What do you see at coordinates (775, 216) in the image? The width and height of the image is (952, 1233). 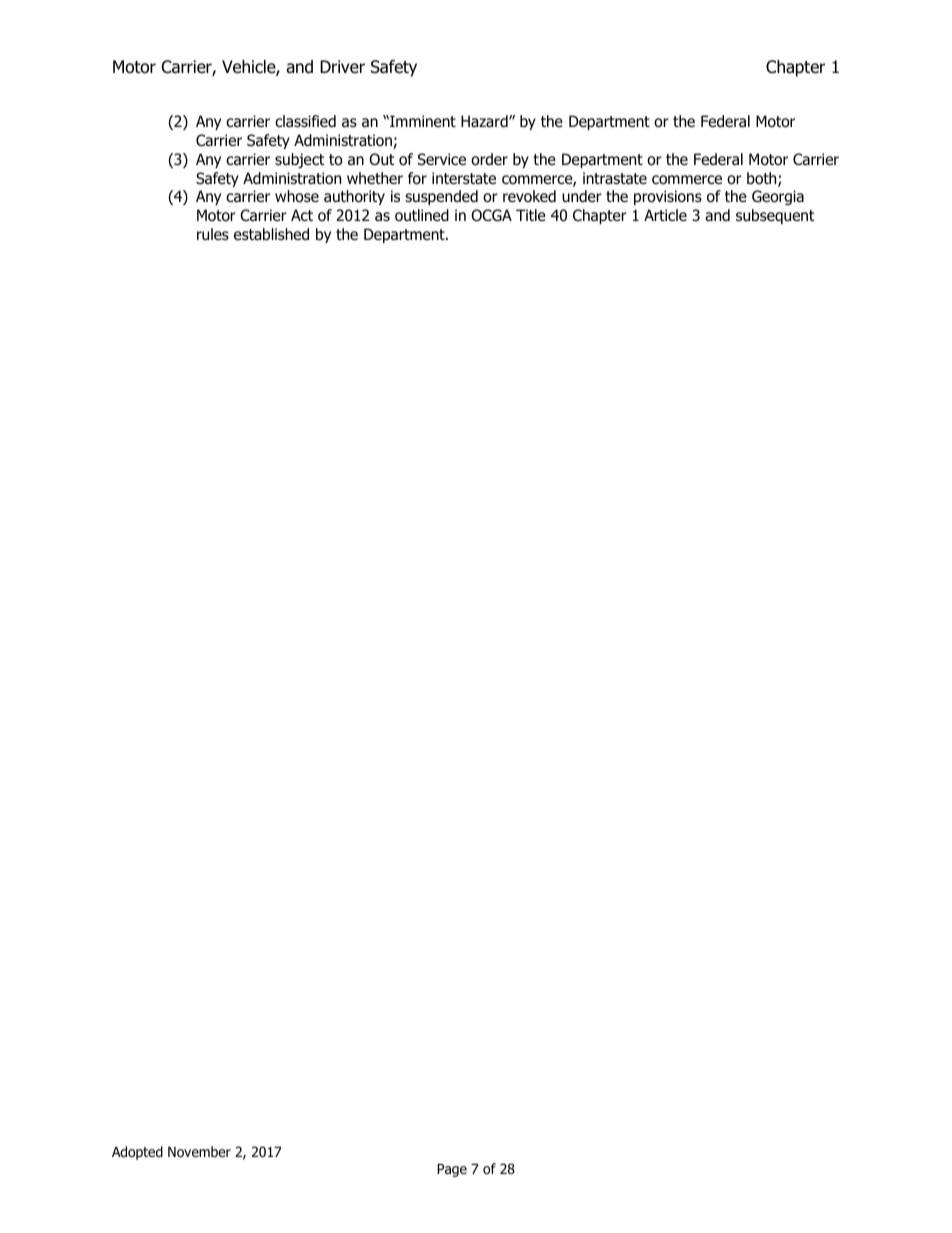 I see `subsequent` at bounding box center [775, 216].
